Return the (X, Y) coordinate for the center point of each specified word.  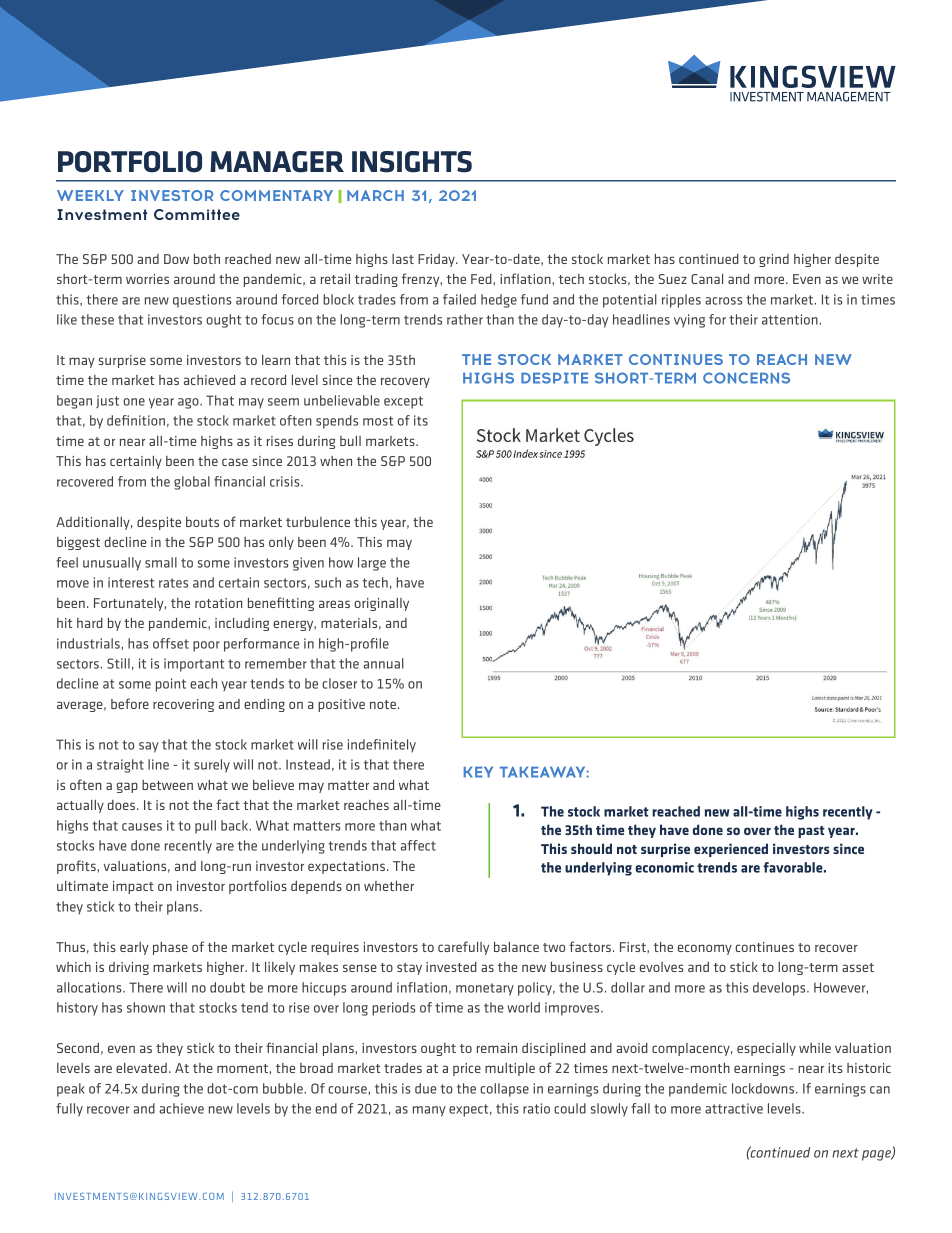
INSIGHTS (412, 162)
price (467, 1069)
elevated (141, 1068)
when (336, 461)
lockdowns (764, 1088)
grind (774, 260)
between (167, 785)
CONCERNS (746, 378)
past (811, 832)
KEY (478, 772)
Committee (197, 214)
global (192, 483)
